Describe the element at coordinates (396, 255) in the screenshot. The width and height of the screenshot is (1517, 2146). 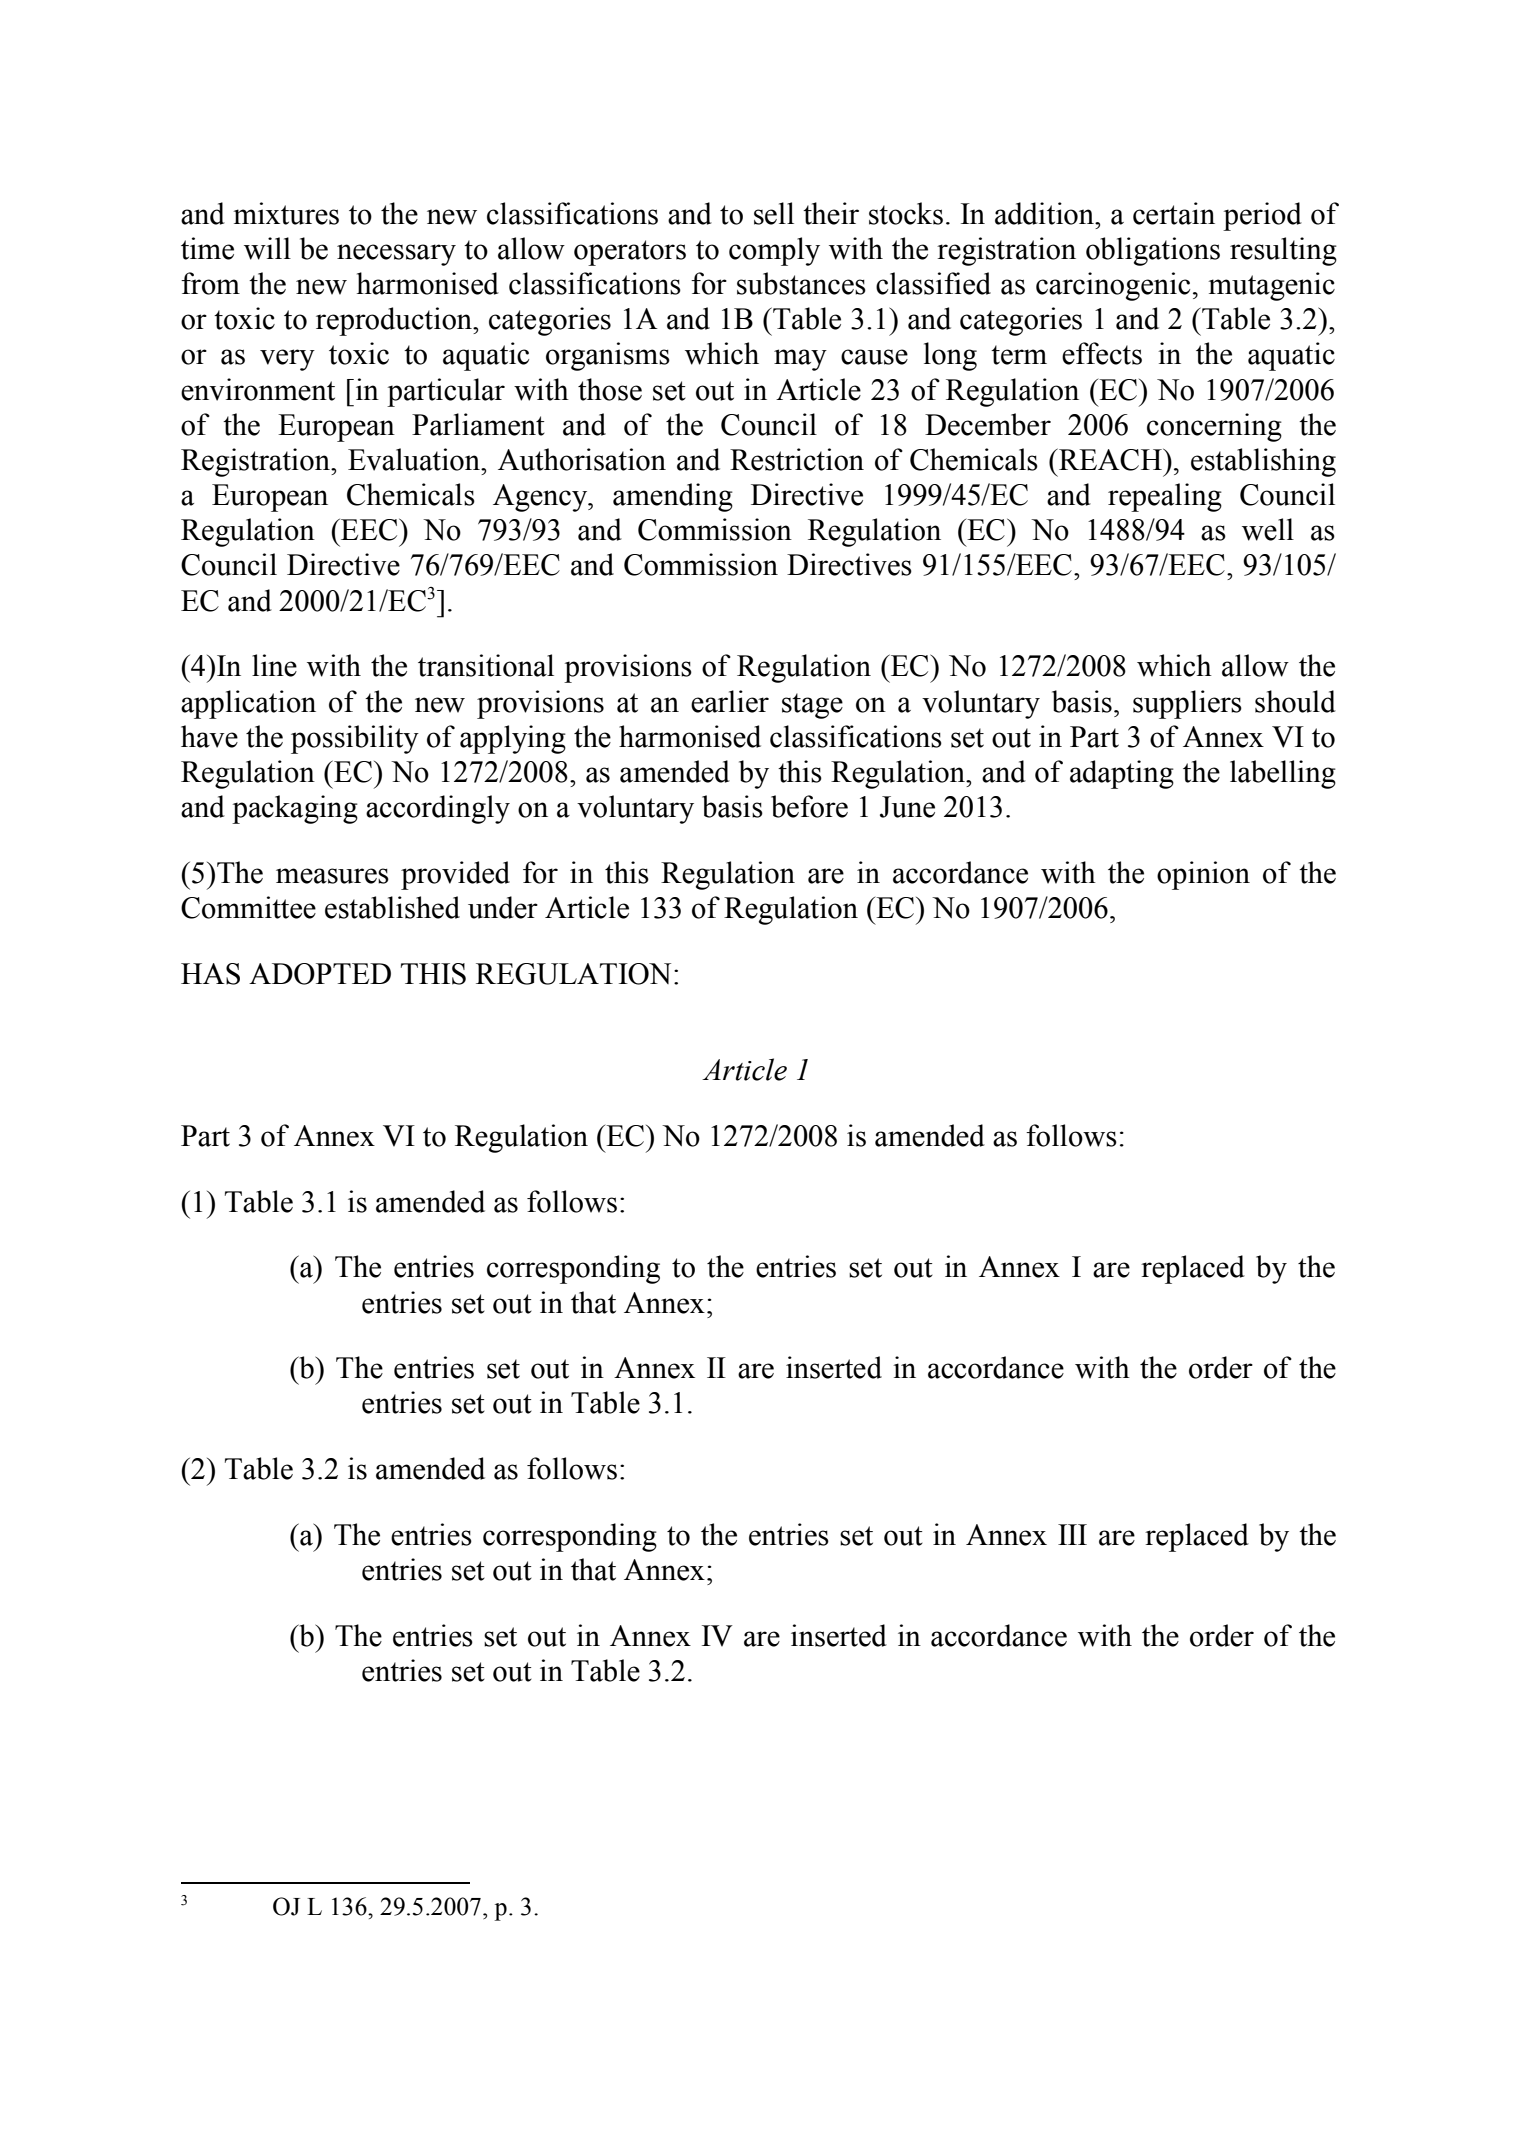
I see `necessary` at that location.
